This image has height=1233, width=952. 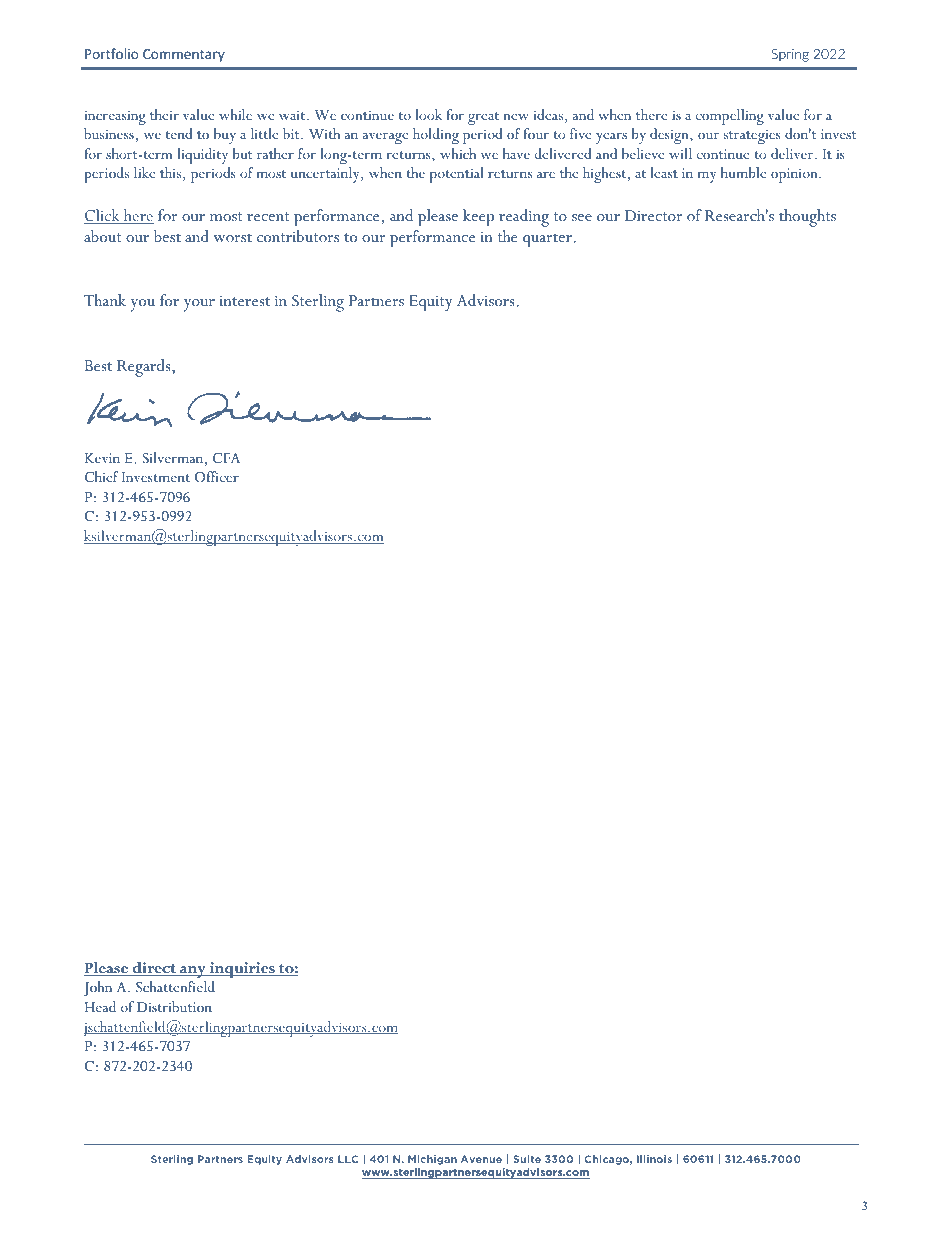 I want to click on compelling, so click(x=730, y=117).
